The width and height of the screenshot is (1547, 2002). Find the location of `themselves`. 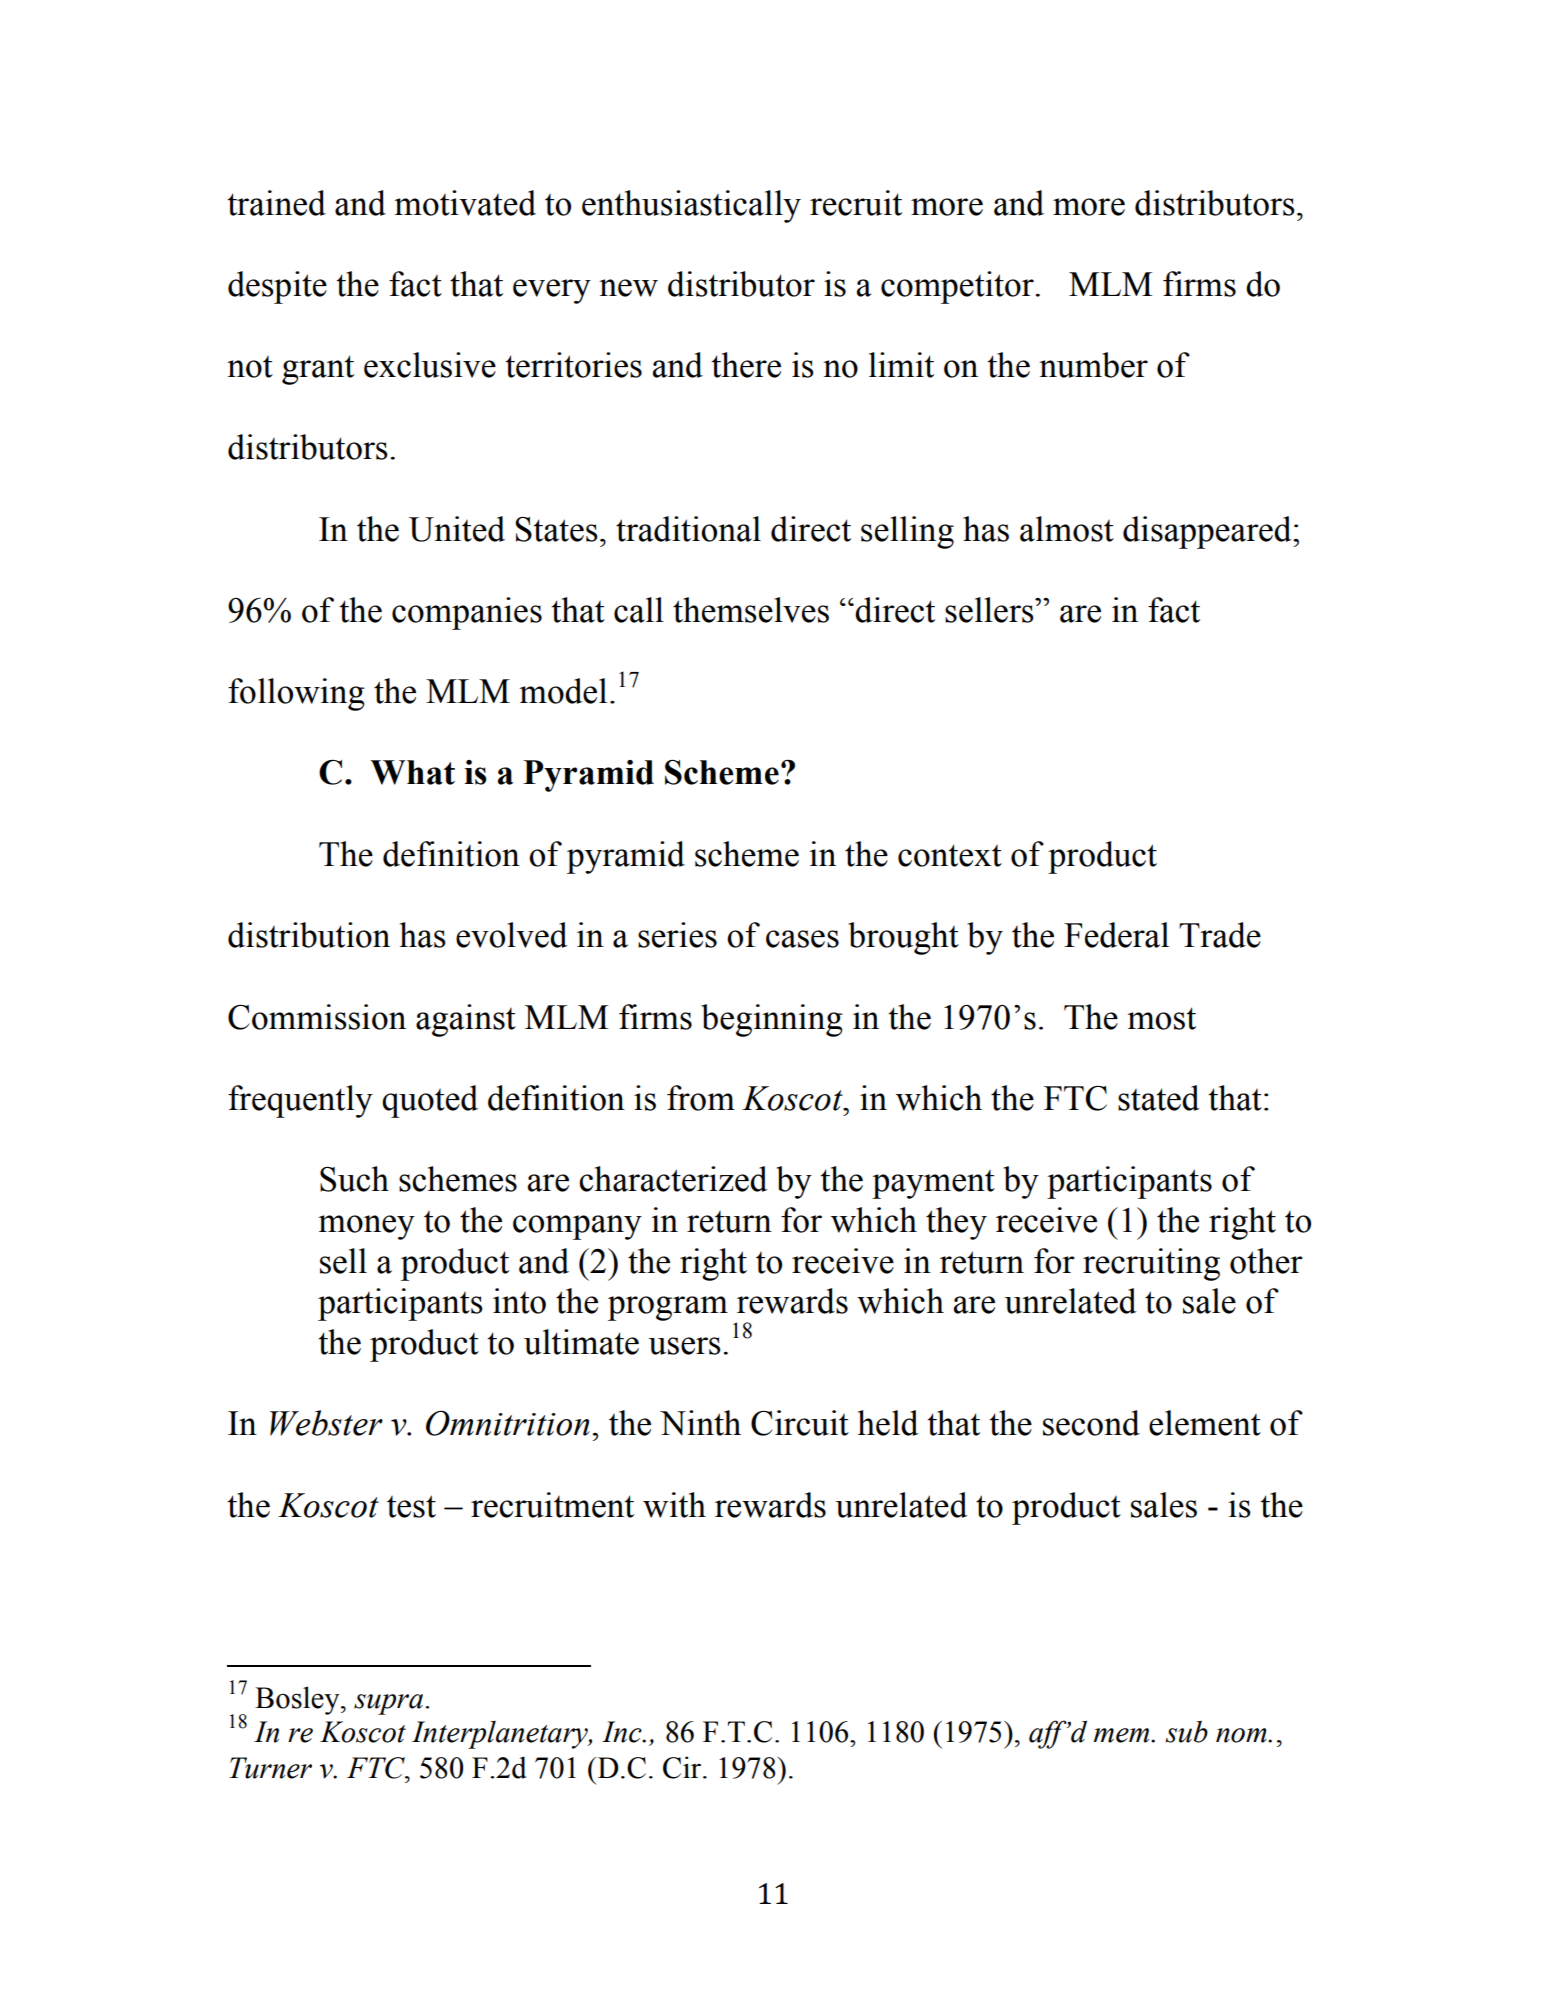

themselves is located at coordinates (751, 610).
